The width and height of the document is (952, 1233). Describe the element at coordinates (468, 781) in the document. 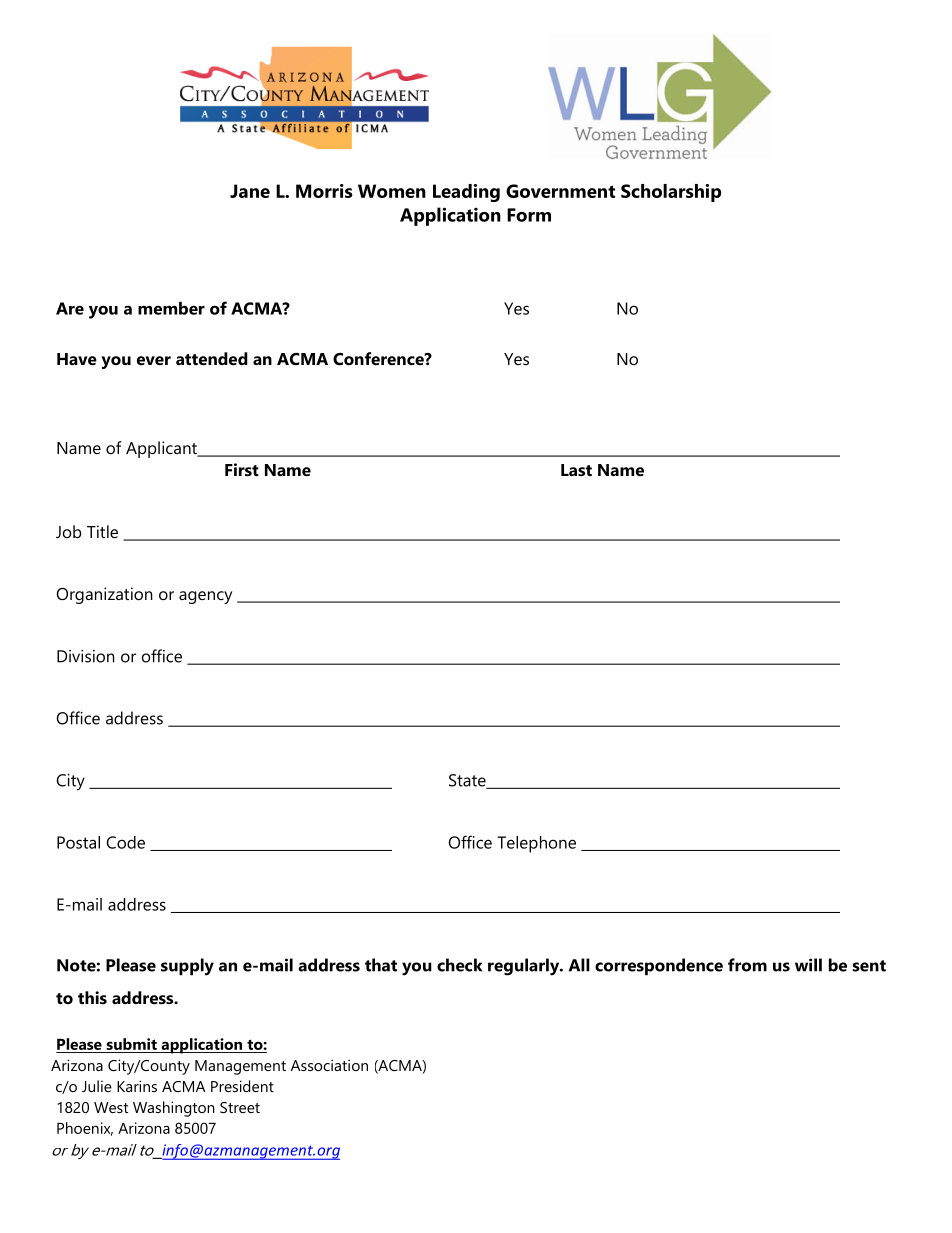

I see `State` at that location.
